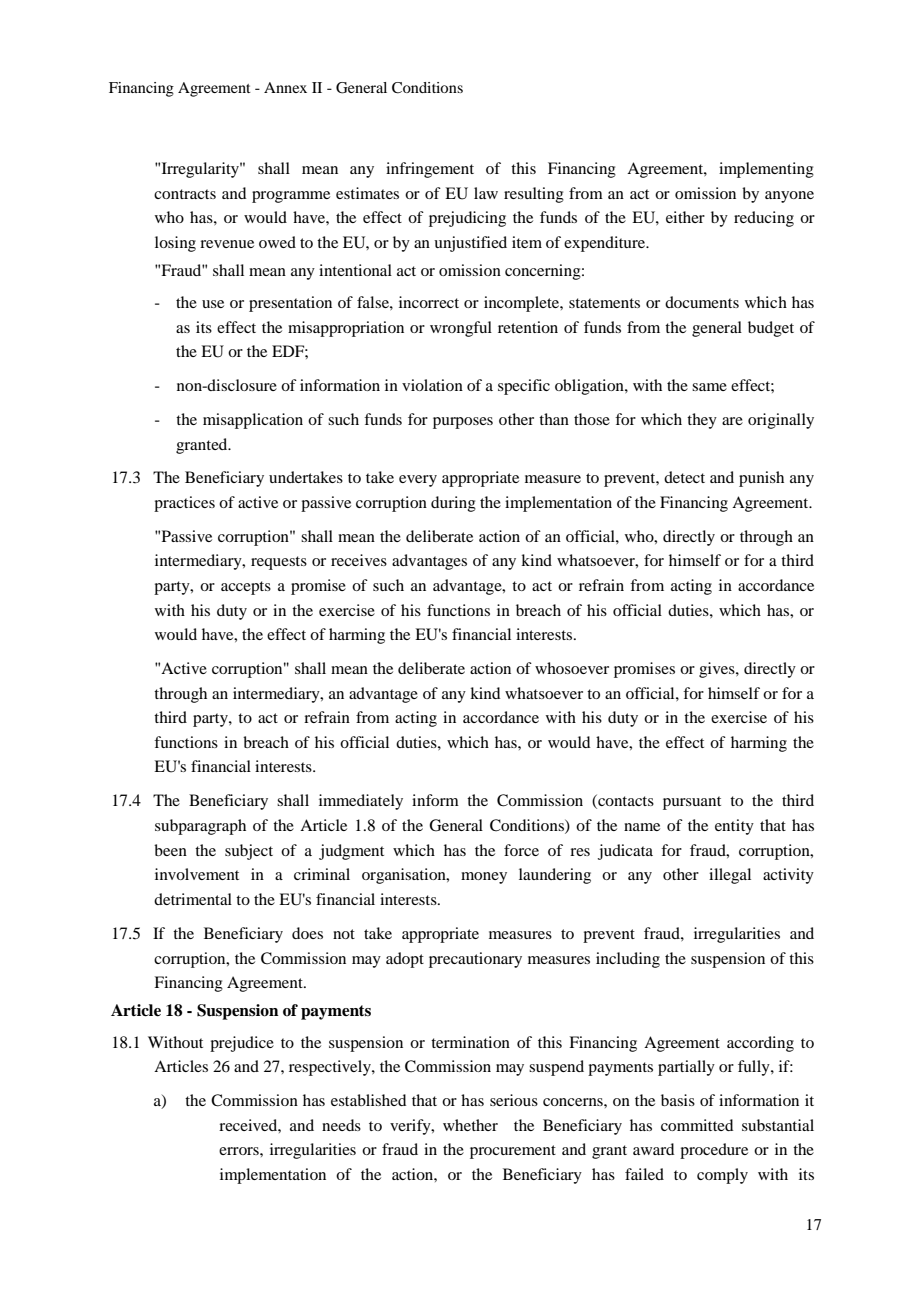  What do you see at coordinates (470, 1125) in the screenshot?
I see `whether` at bounding box center [470, 1125].
